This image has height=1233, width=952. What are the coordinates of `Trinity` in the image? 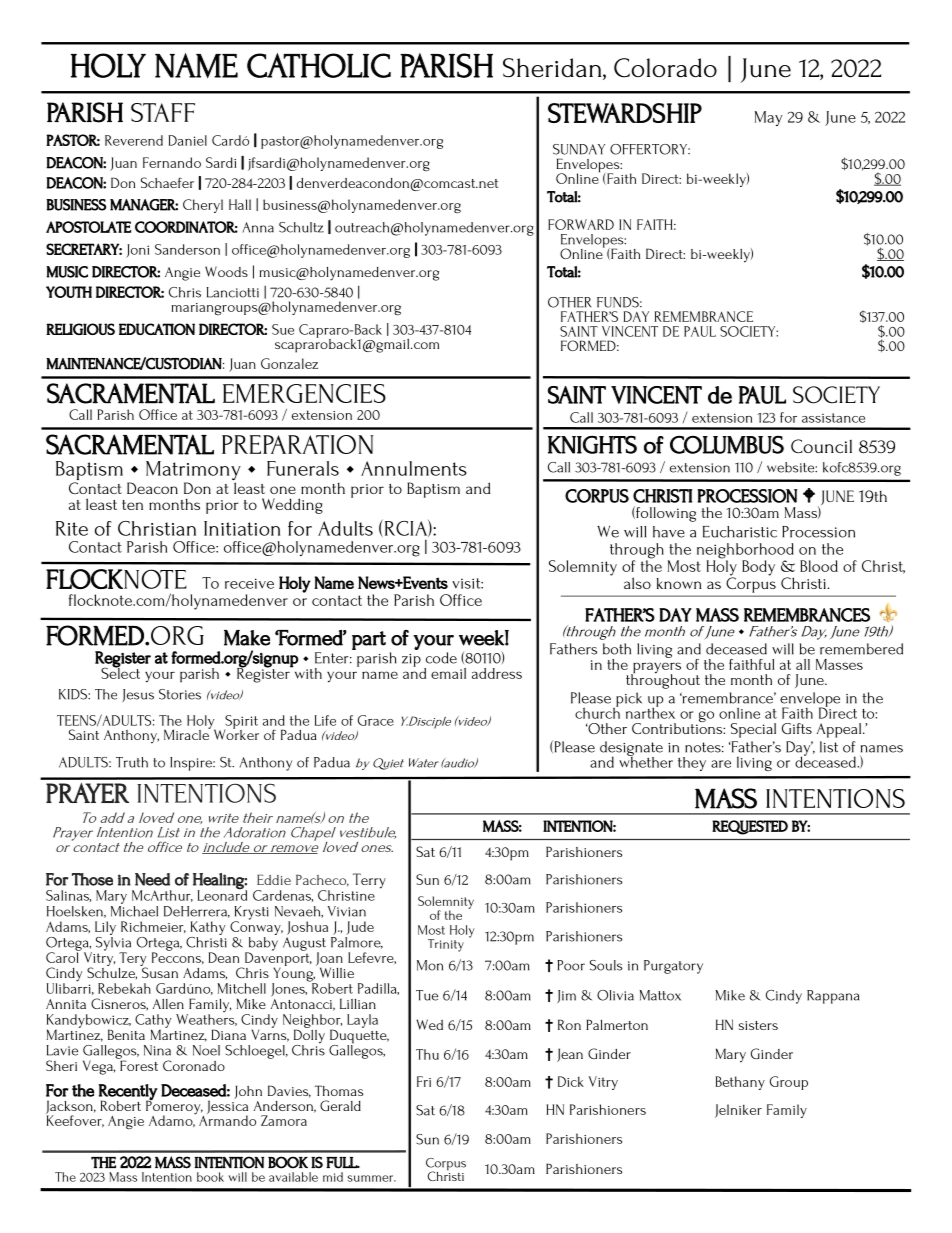 It's located at (446, 945).
